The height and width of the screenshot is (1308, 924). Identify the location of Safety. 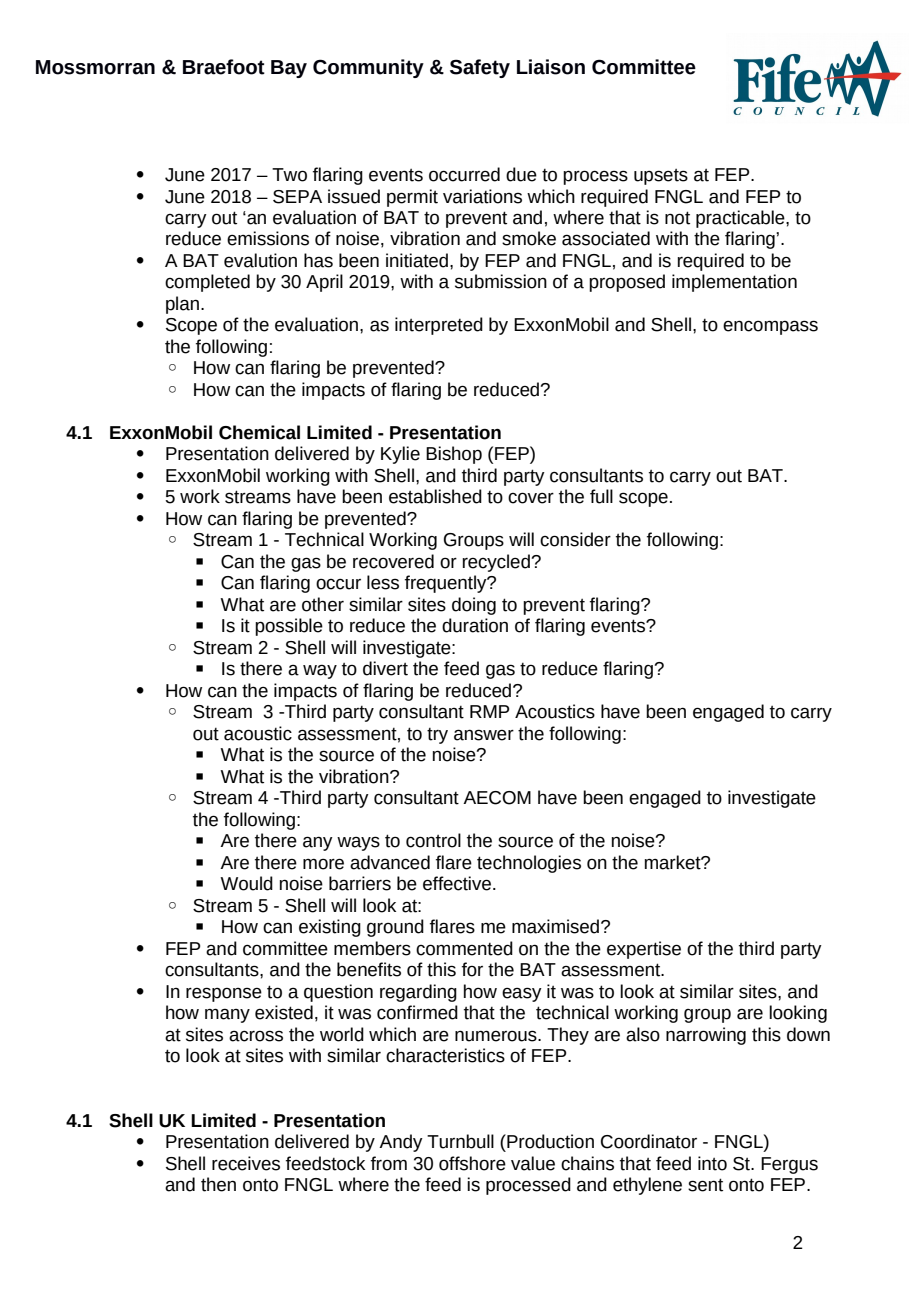
(480, 68).
